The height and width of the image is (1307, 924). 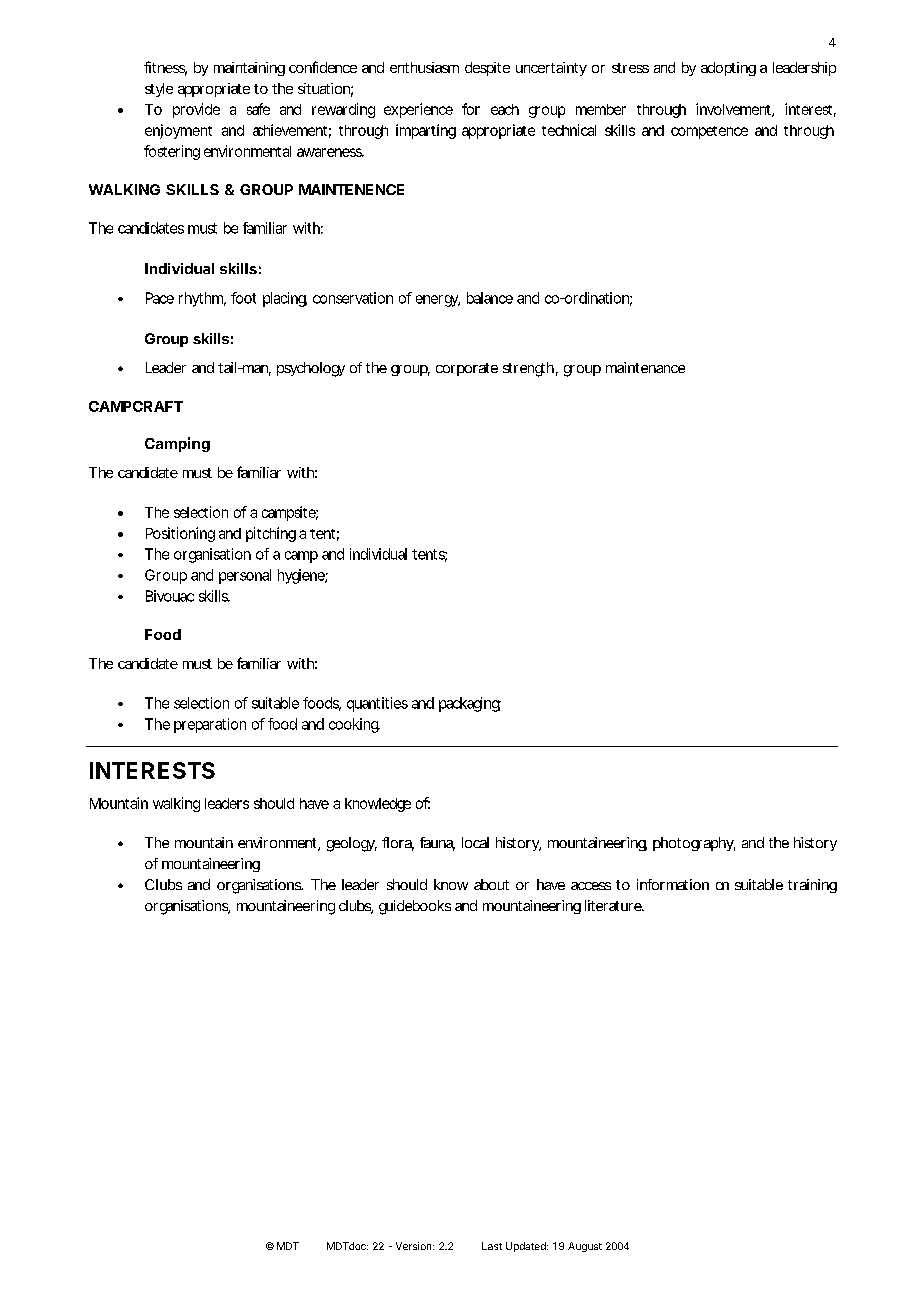 What do you see at coordinates (377, 704) in the image?
I see `quantities` at bounding box center [377, 704].
